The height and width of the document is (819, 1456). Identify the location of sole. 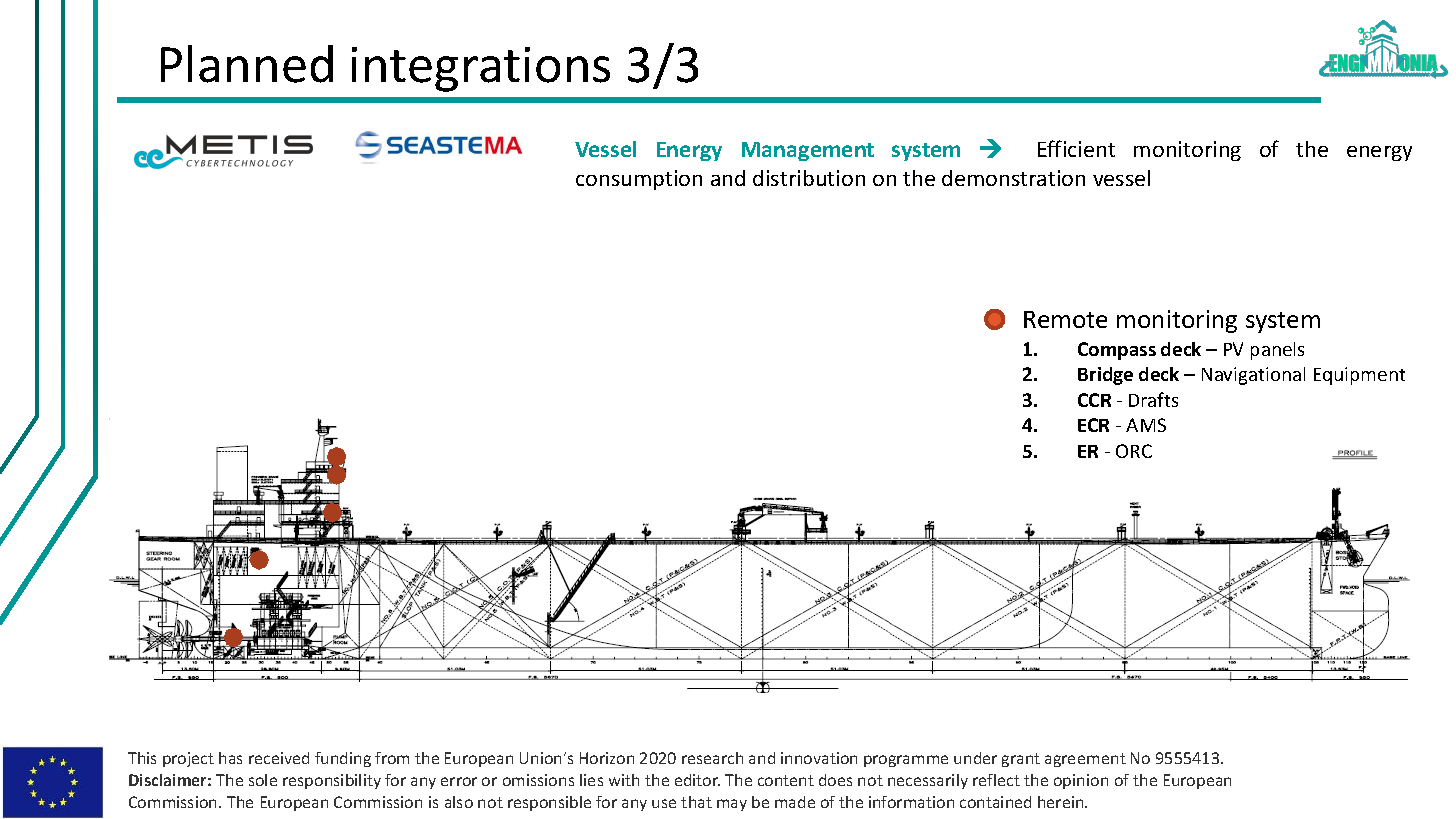
(263, 780).
